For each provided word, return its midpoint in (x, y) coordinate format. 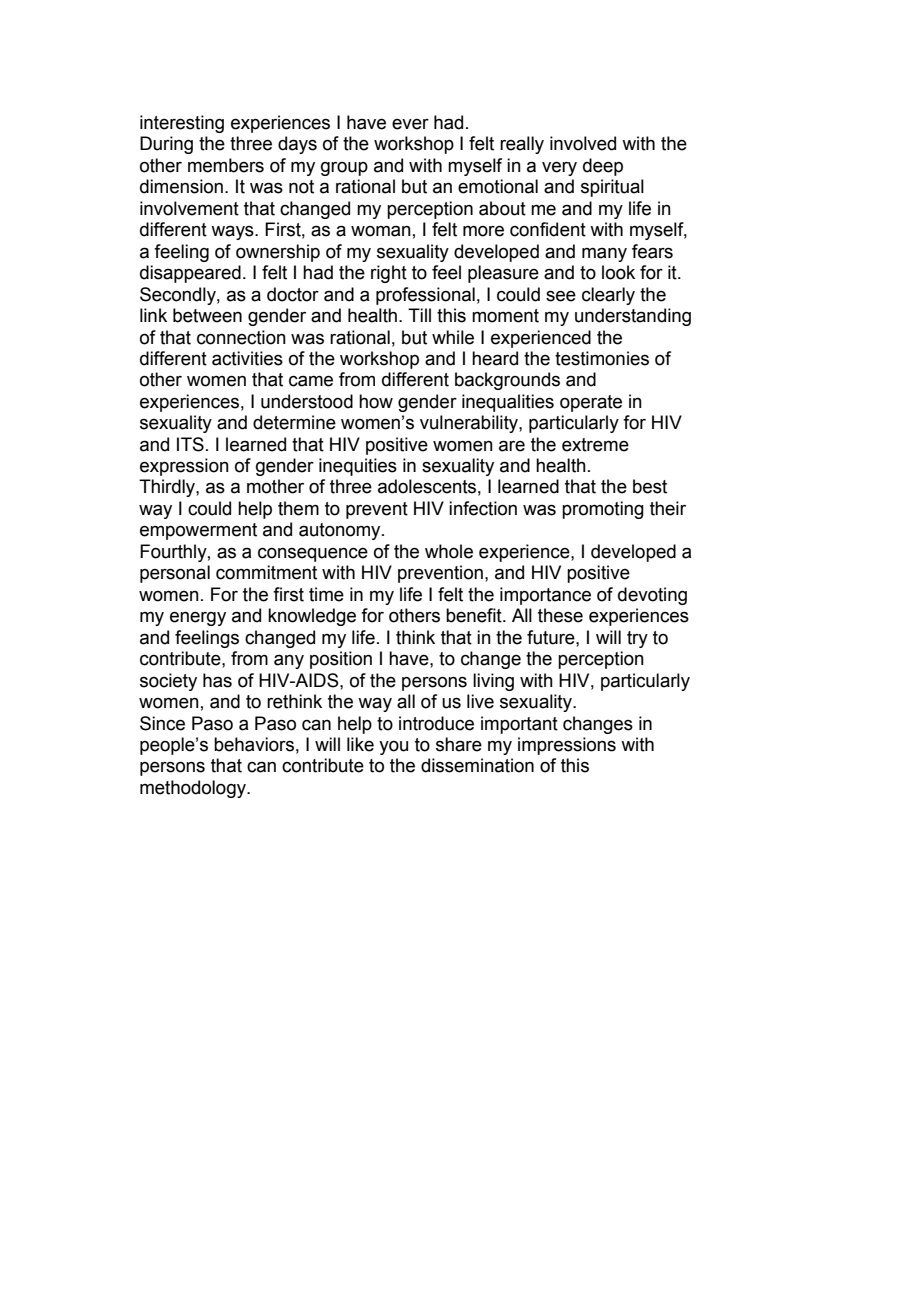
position (341, 660)
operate (591, 403)
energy (198, 618)
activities (247, 358)
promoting (603, 510)
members (226, 165)
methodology (194, 789)
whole (449, 551)
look (618, 272)
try (637, 639)
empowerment (198, 531)
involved (583, 143)
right (389, 274)
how (376, 401)
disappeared (190, 274)
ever (410, 124)
